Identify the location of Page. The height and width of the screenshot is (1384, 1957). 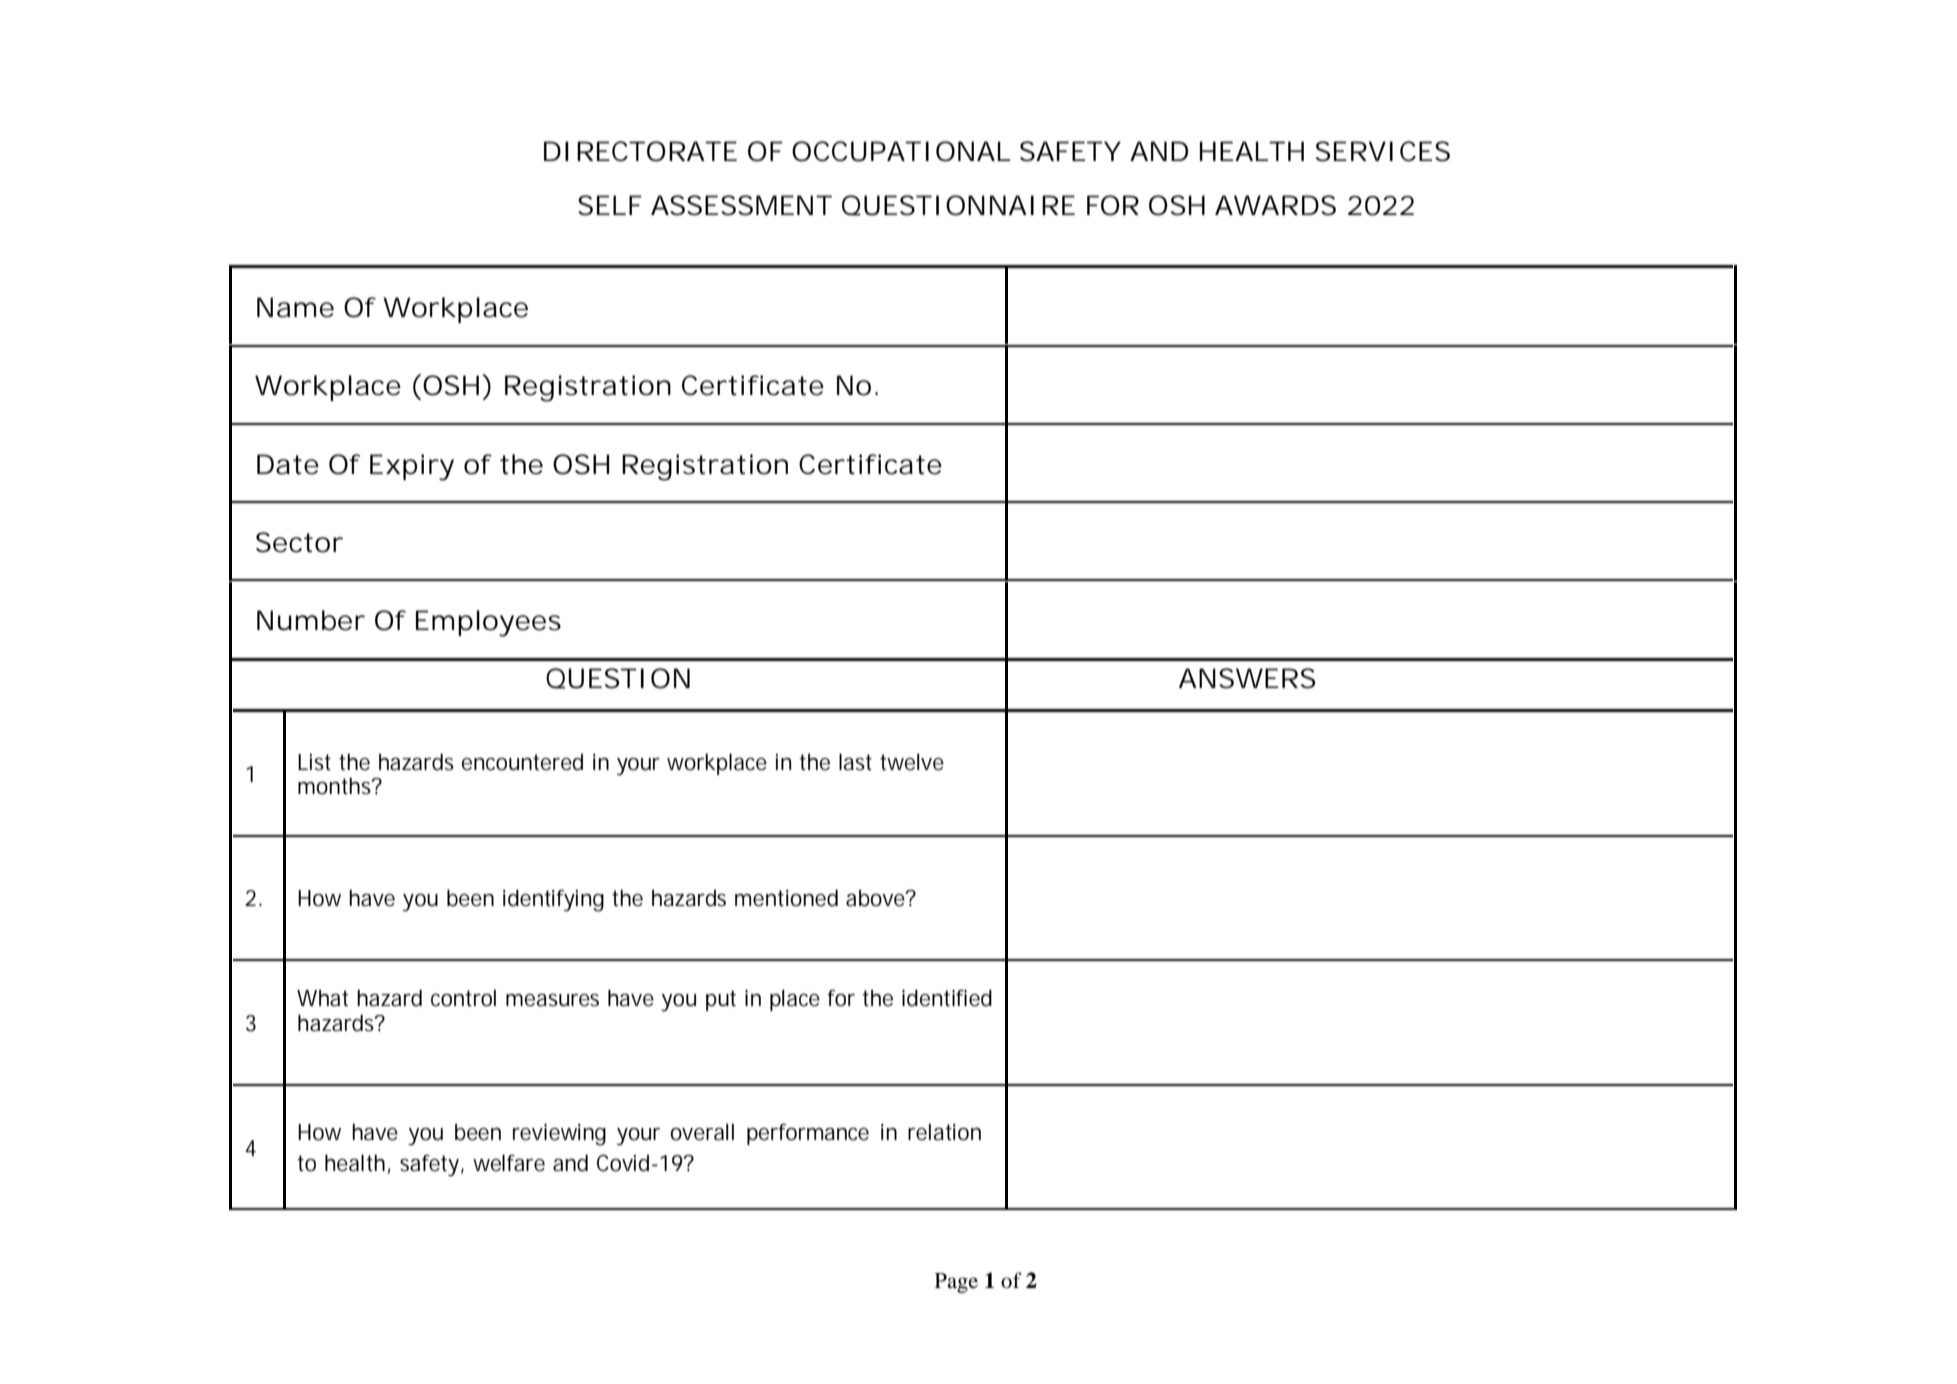
(956, 1283).
